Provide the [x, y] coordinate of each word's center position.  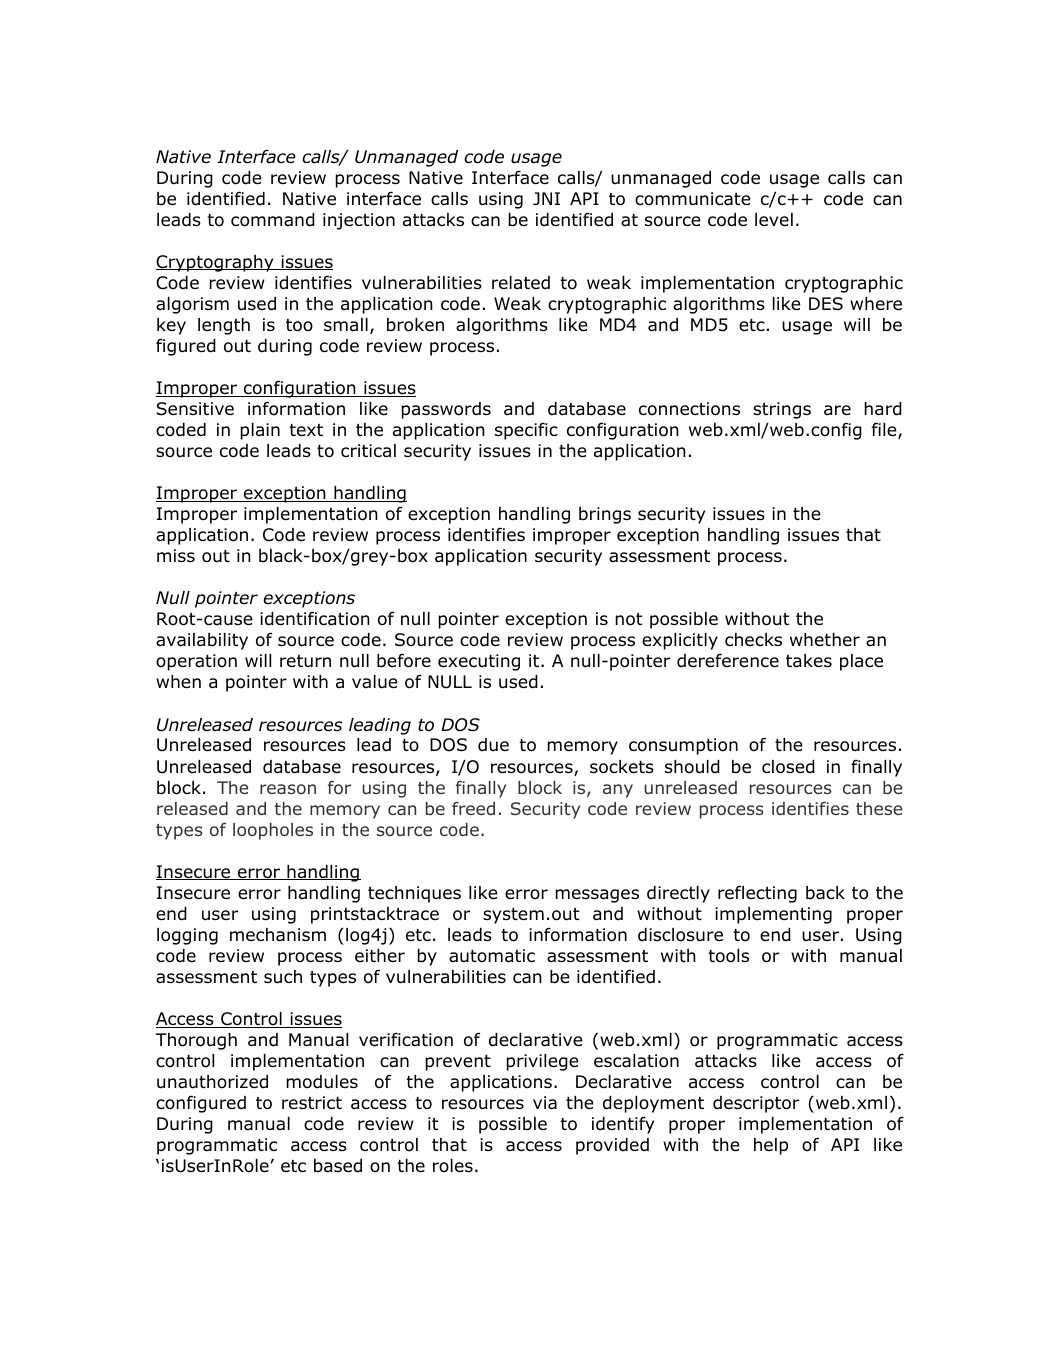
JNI [546, 198]
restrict [312, 1103]
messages [597, 896]
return [305, 661]
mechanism [278, 935]
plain [260, 431]
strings [782, 410]
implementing [773, 915]
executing [479, 662]
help [771, 1146]
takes [809, 661]
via [545, 1103]
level [774, 220]
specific [526, 431]
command [273, 220]
